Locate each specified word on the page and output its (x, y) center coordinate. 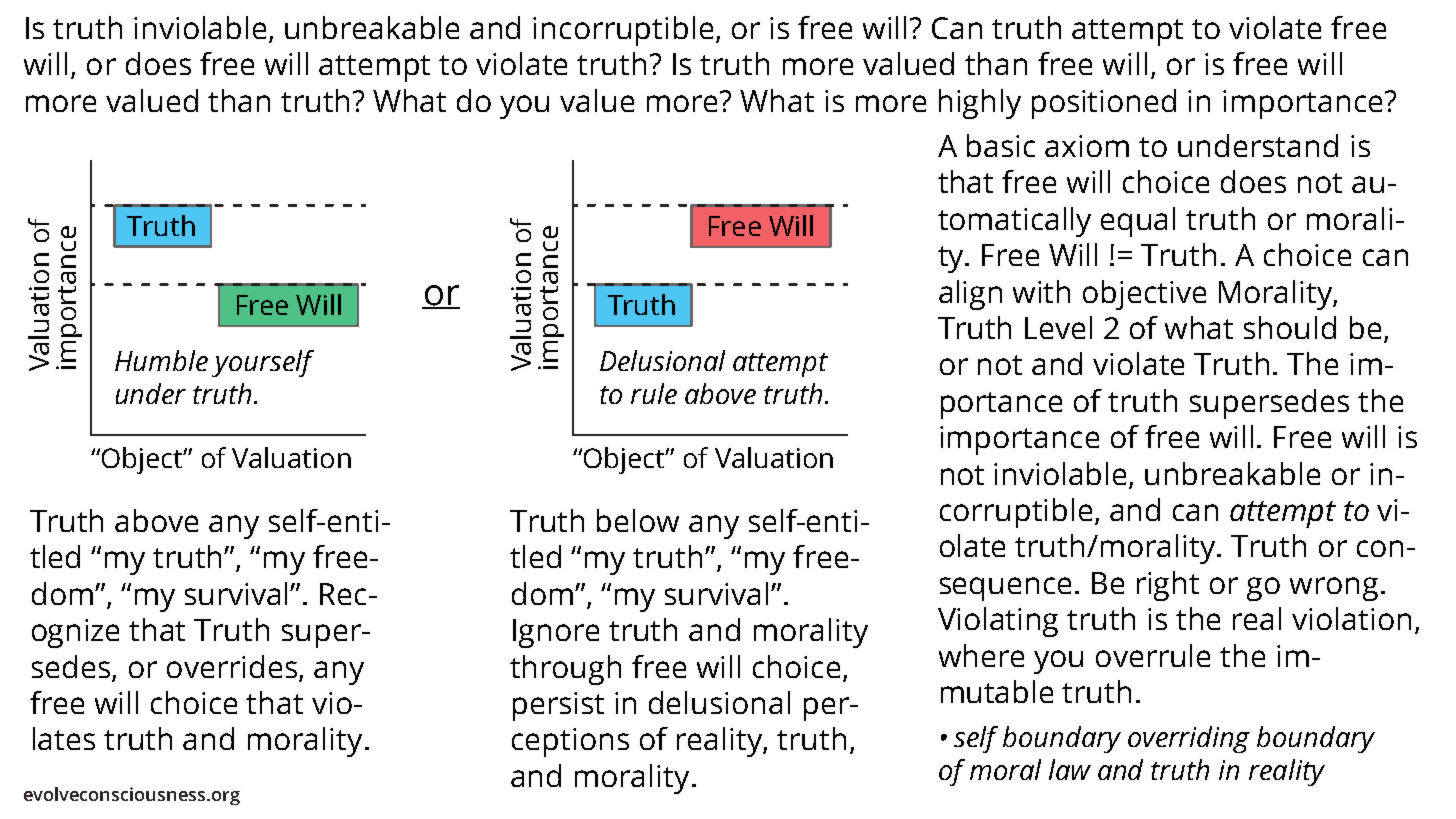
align (970, 295)
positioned (1104, 104)
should (1290, 327)
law (1070, 769)
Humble (161, 360)
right (1168, 586)
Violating (998, 622)
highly (980, 104)
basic (1001, 145)
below (638, 520)
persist (558, 706)
